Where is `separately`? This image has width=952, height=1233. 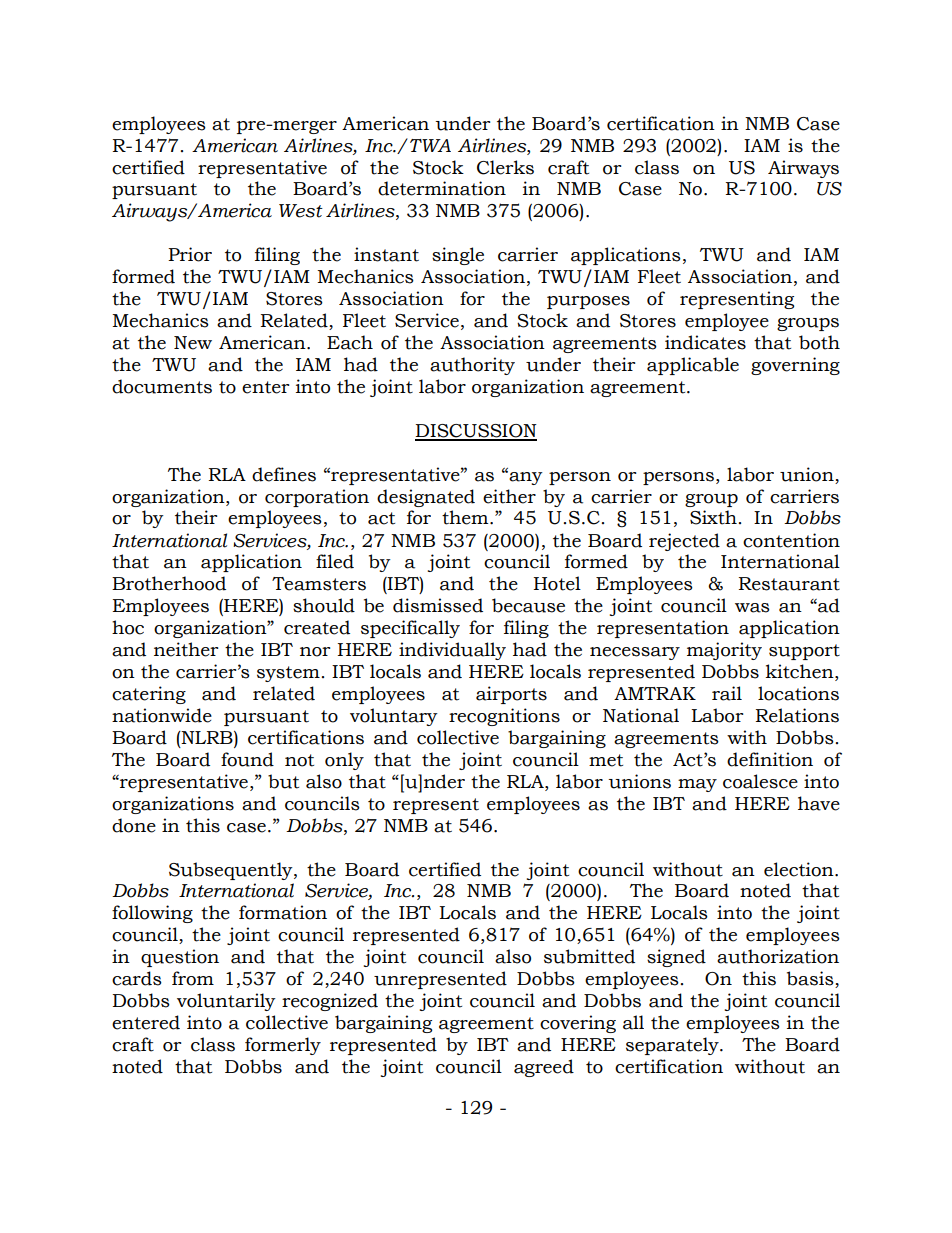 separately is located at coordinates (673, 1046).
